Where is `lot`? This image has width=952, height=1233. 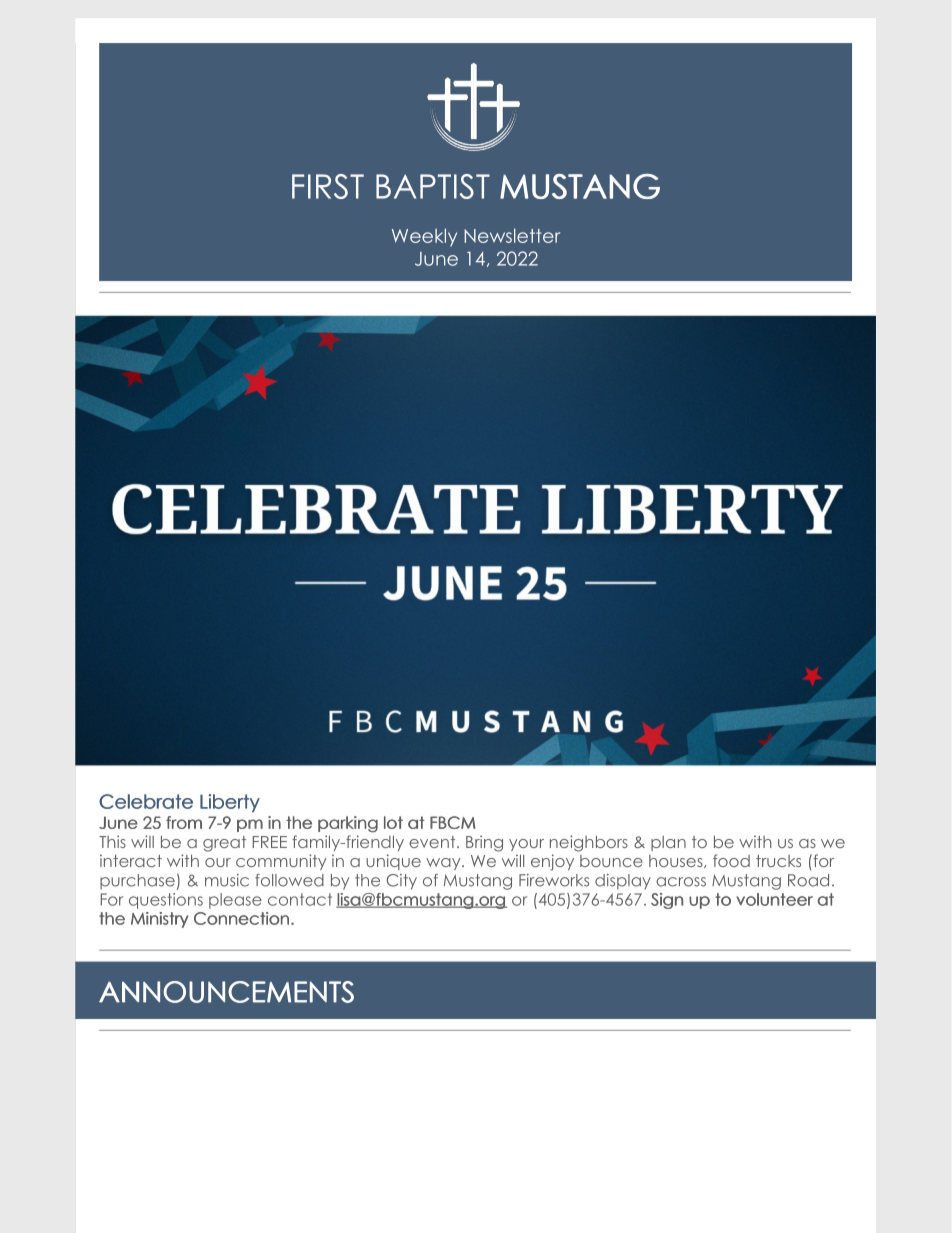 lot is located at coordinates (393, 822).
